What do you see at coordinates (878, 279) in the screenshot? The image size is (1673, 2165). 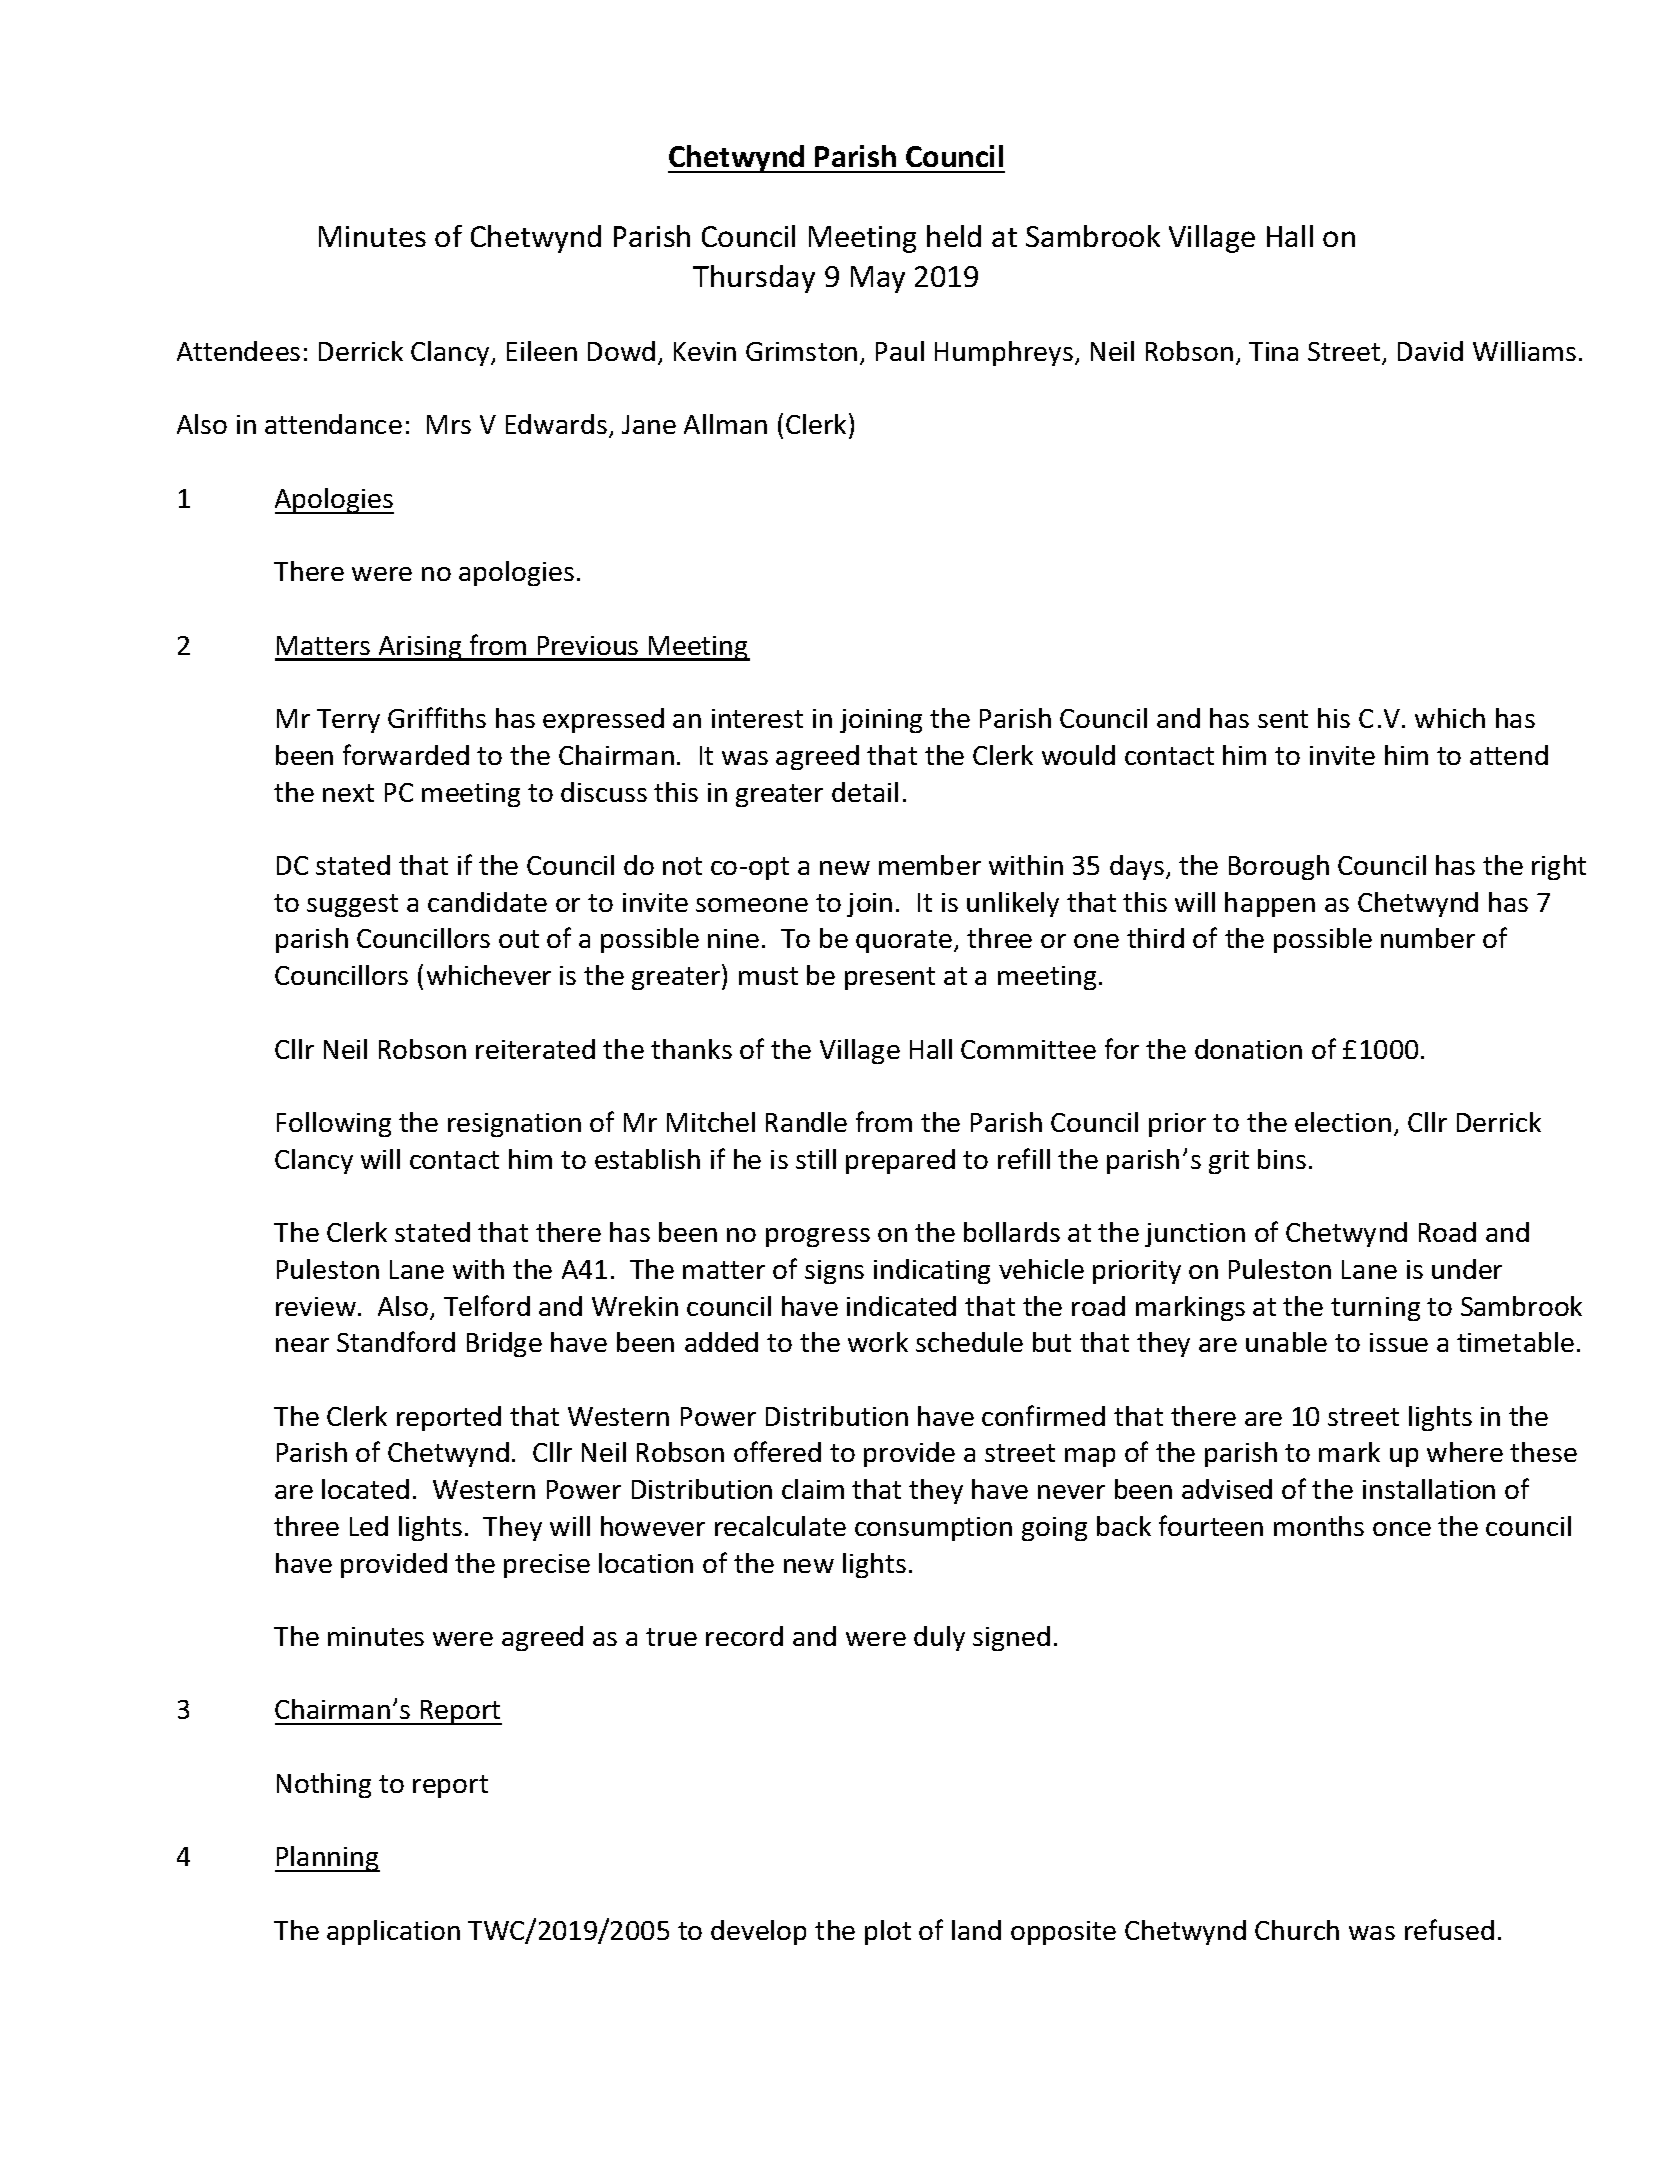 I see `May` at bounding box center [878, 279].
